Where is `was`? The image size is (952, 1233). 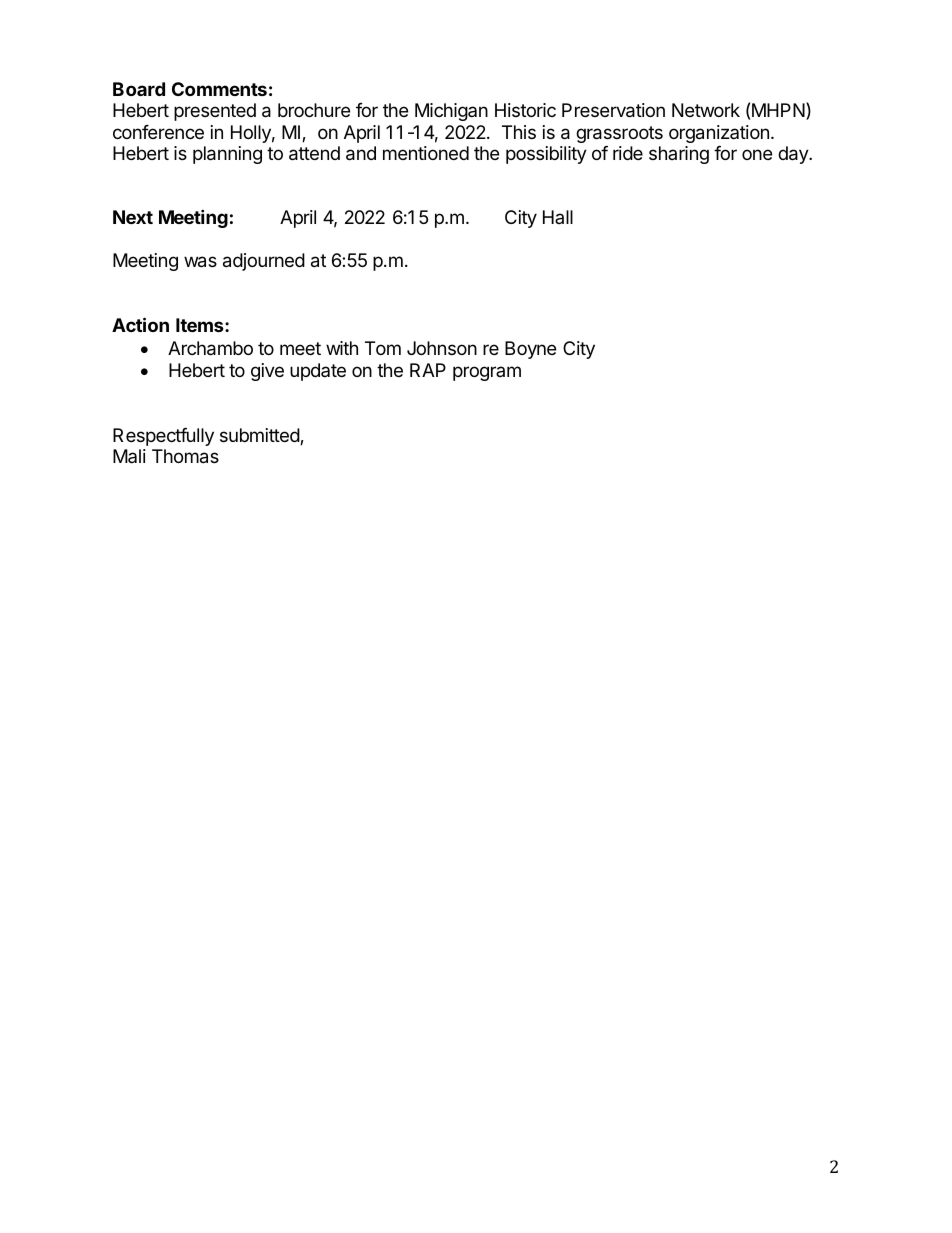
was is located at coordinates (200, 262).
